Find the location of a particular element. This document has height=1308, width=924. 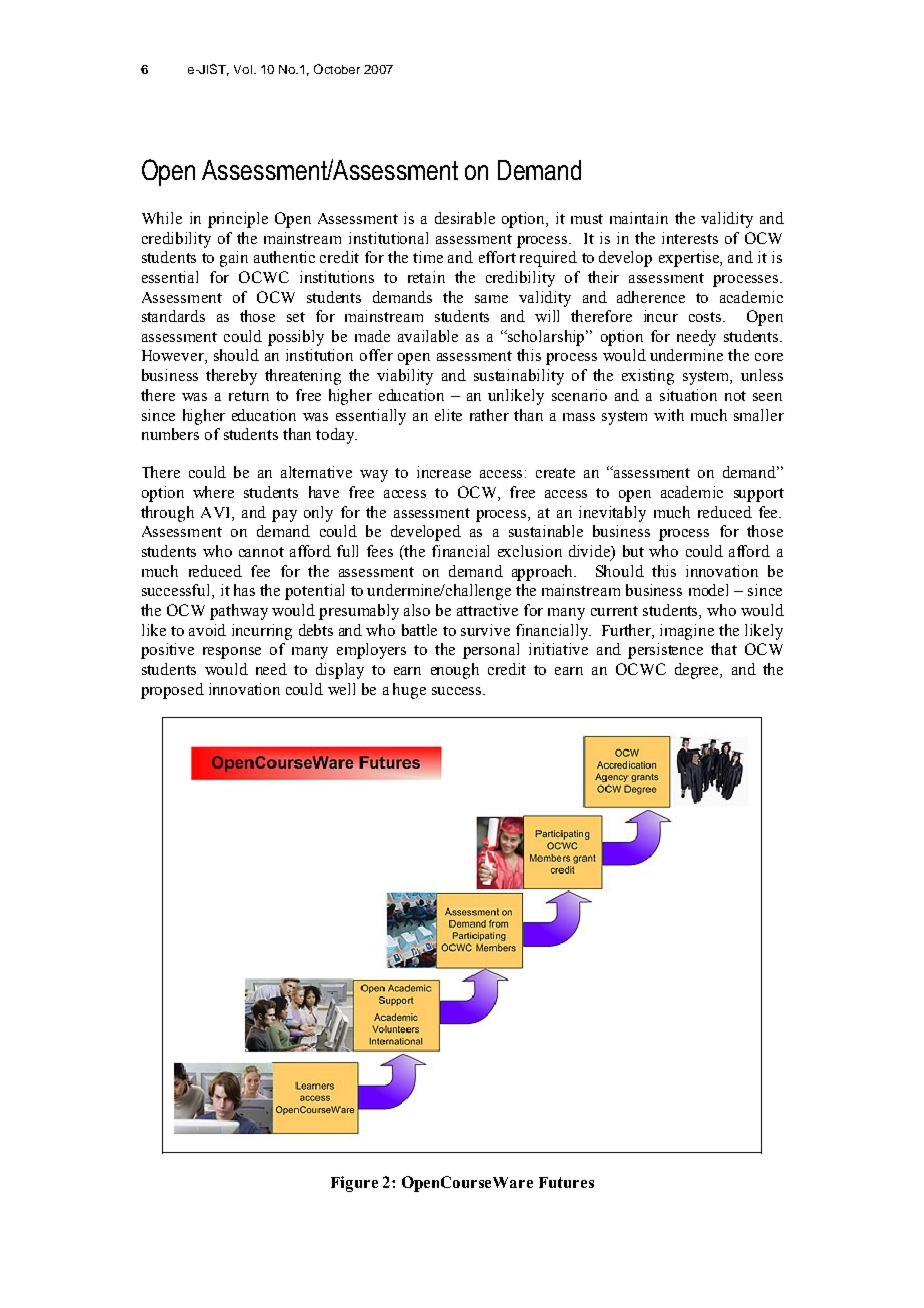

degree is located at coordinates (698, 671).
